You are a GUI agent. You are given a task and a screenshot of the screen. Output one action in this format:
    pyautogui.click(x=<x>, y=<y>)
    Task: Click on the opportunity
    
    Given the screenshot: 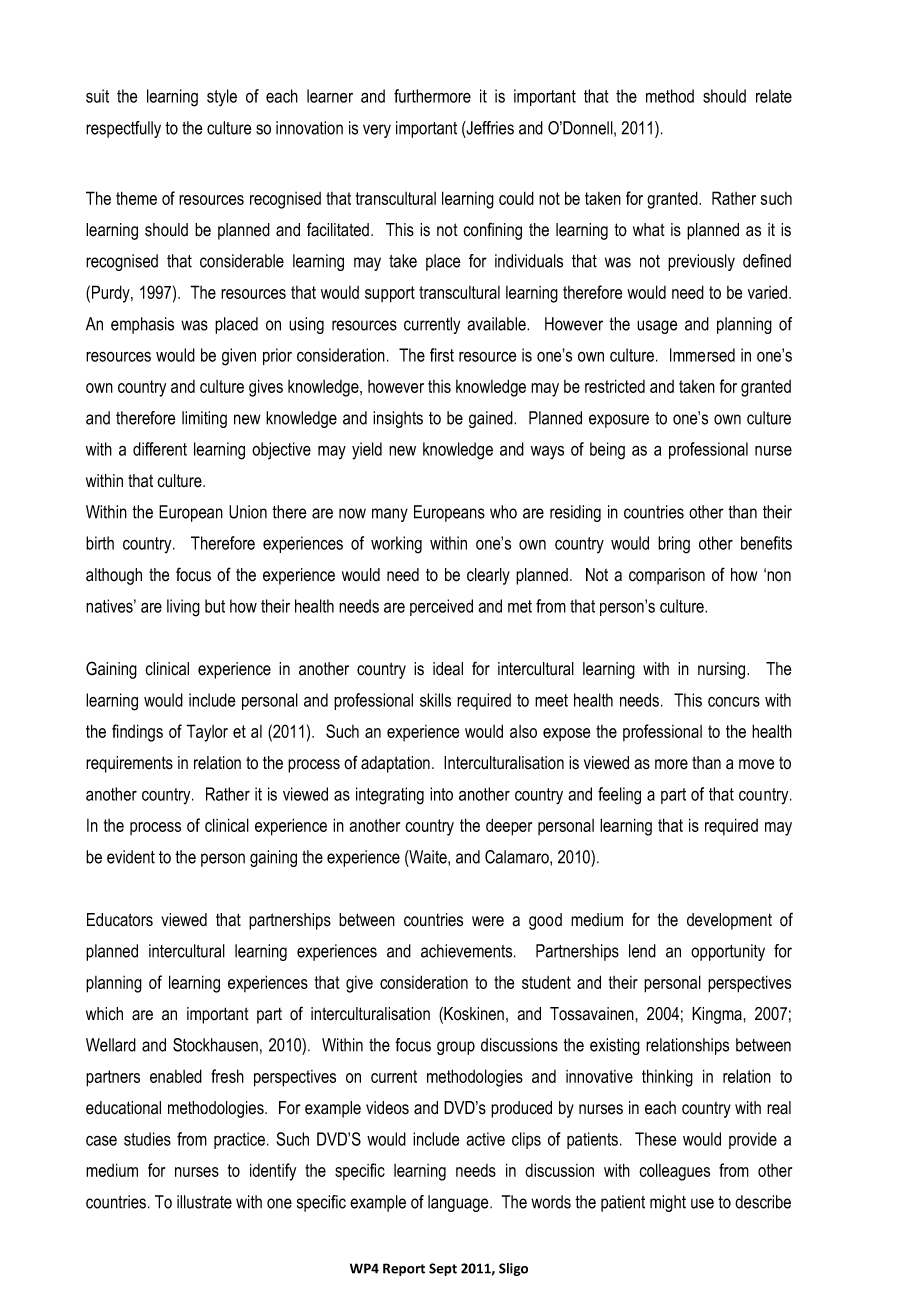 What is the action you would take?
    pyautogui.click(x=728, y=952)
